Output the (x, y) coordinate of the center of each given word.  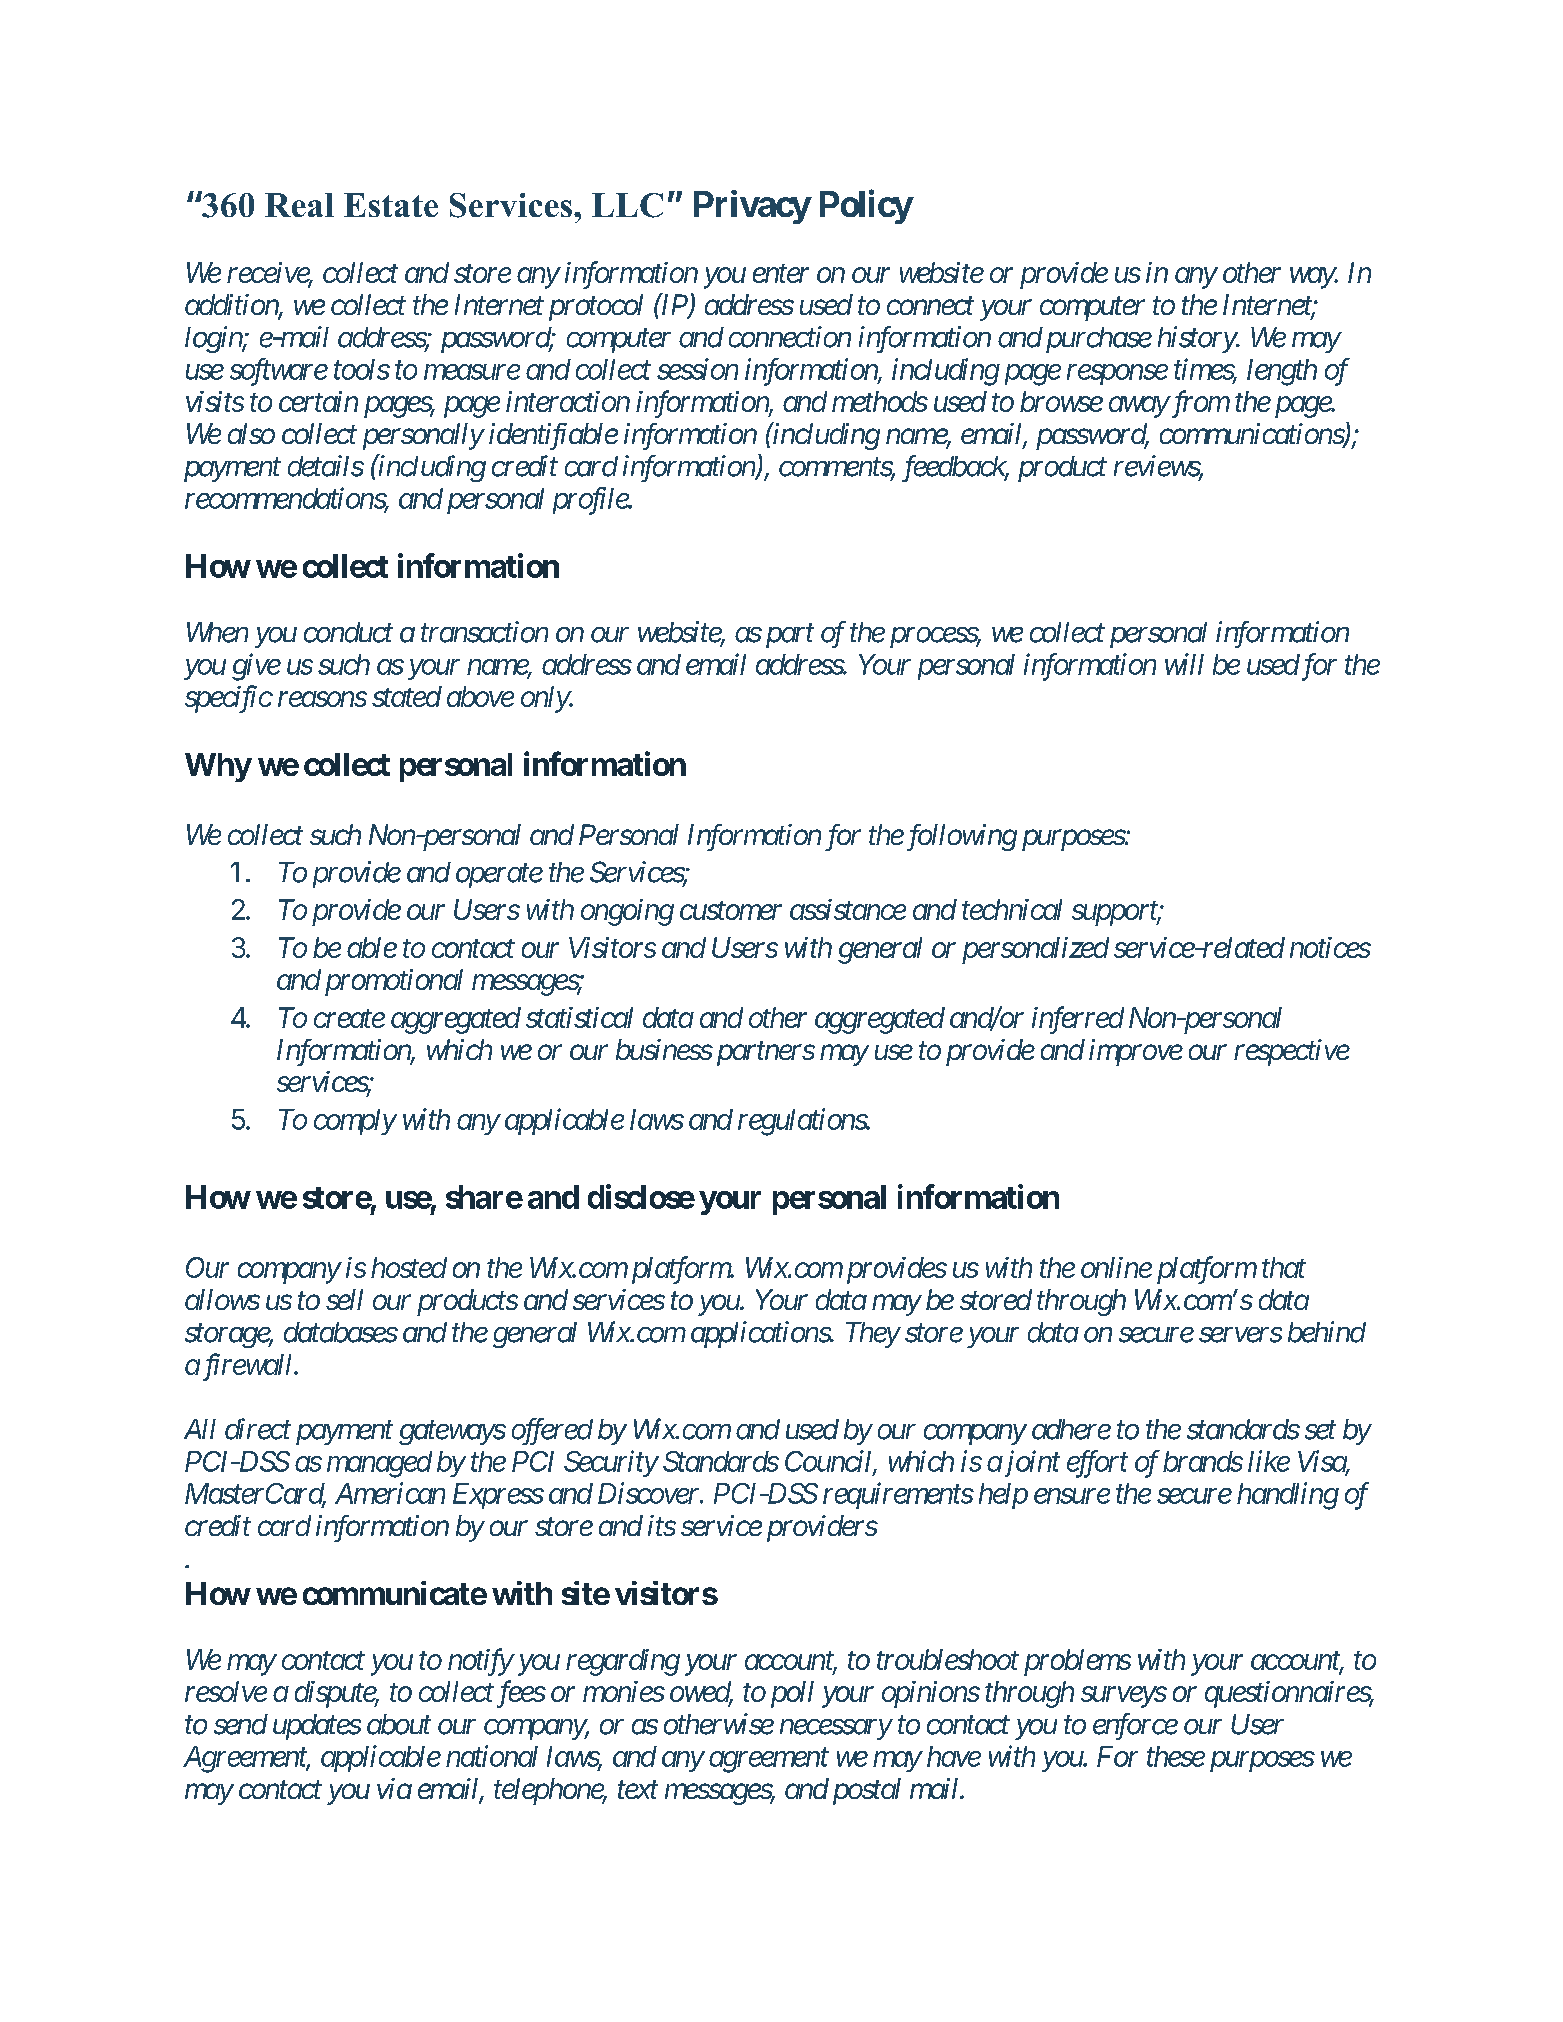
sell (344, 1299)
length (1282, 372)
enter (781, 274)
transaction (484, 632)
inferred (1078, 1020)
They (873, 1335)
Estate (391, 205)
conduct (348, 632)
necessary (836, 1729)
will (1184, 664)
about (399, 1724)
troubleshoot (948, 1659)
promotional (394, 982)
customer (731, 911)
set (1320, 1430)
